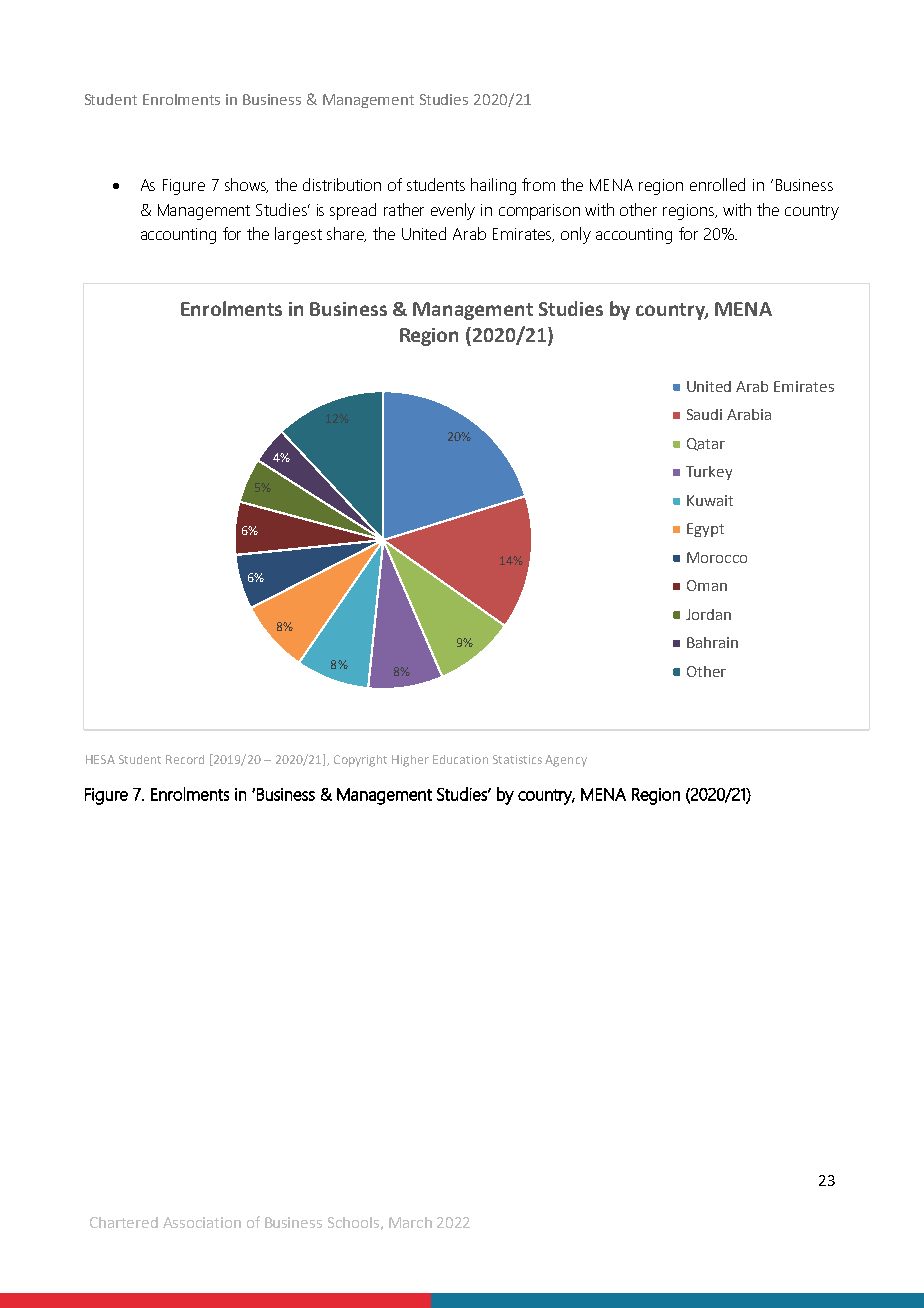  Describe the element at coordinates (246, 185) in the screenshot. I see `shows` at that location.
